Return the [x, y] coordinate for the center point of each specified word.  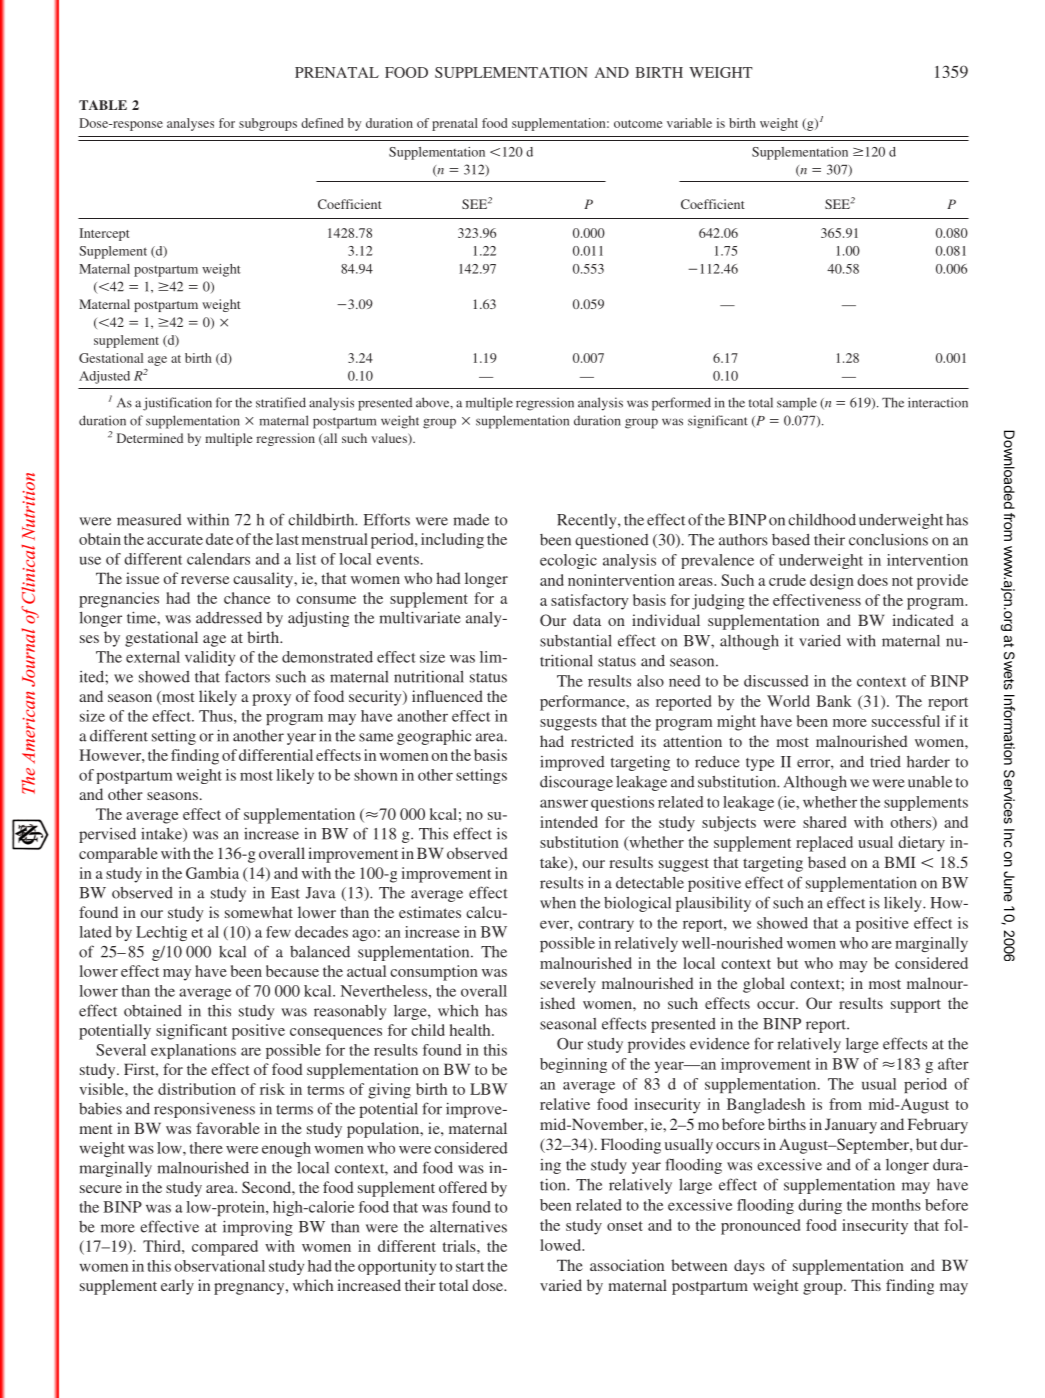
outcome [638, 124]
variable [689, 123]
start [470, 1267]
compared [225, 1248]
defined [322, 123]
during [820, 1206]
